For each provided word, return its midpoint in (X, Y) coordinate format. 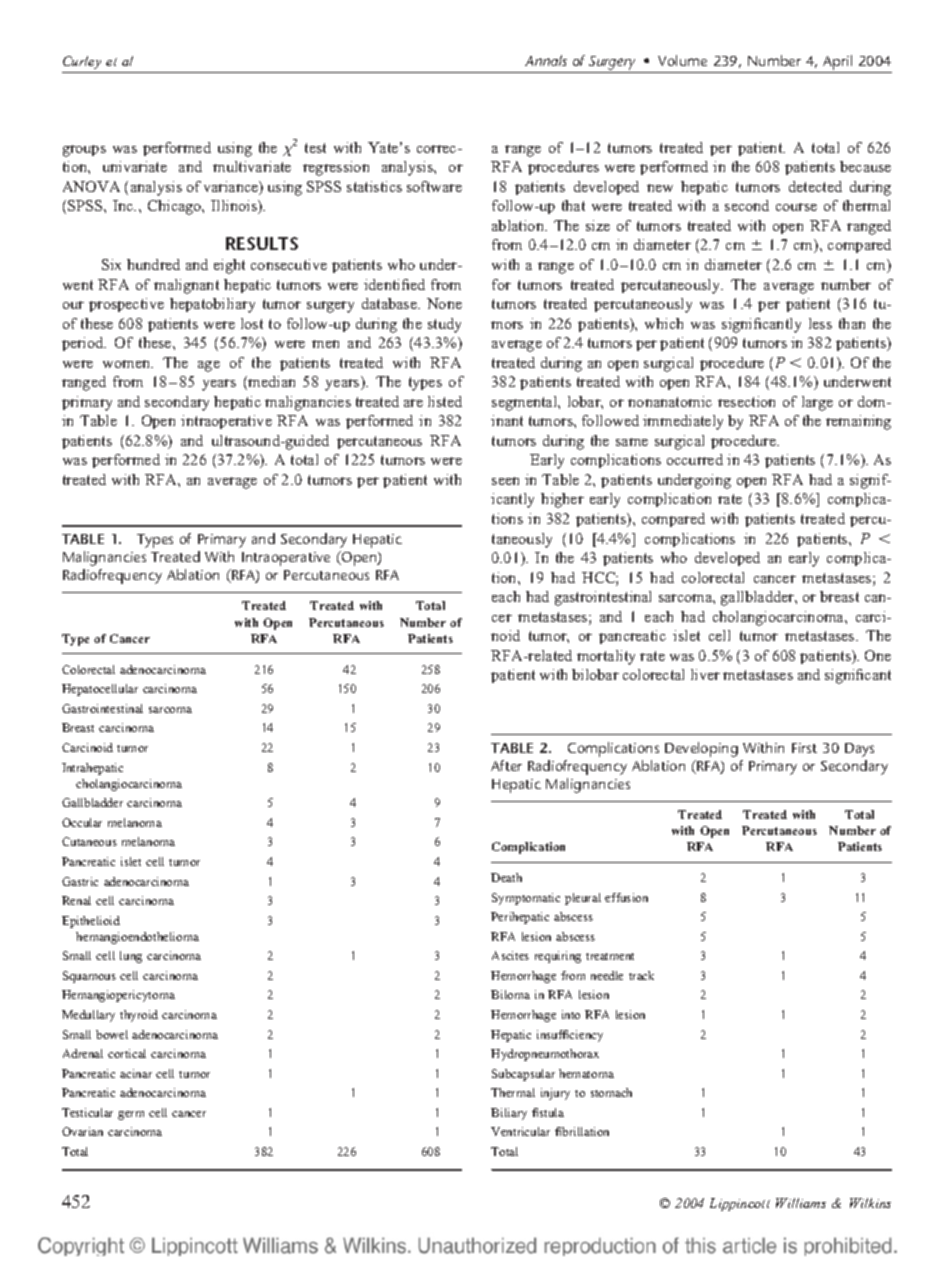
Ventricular (520, 1131)
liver (705, 674)
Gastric (80, 881)
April (838, 64)
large (817, 403)
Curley (83, 64)
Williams (801, 1203)
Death (506, 877)
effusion (626, 897)
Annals (546, 60)
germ (131, 1115)
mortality (606, 657)
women (128, 364)
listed (445, 401)
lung (131, 957)
